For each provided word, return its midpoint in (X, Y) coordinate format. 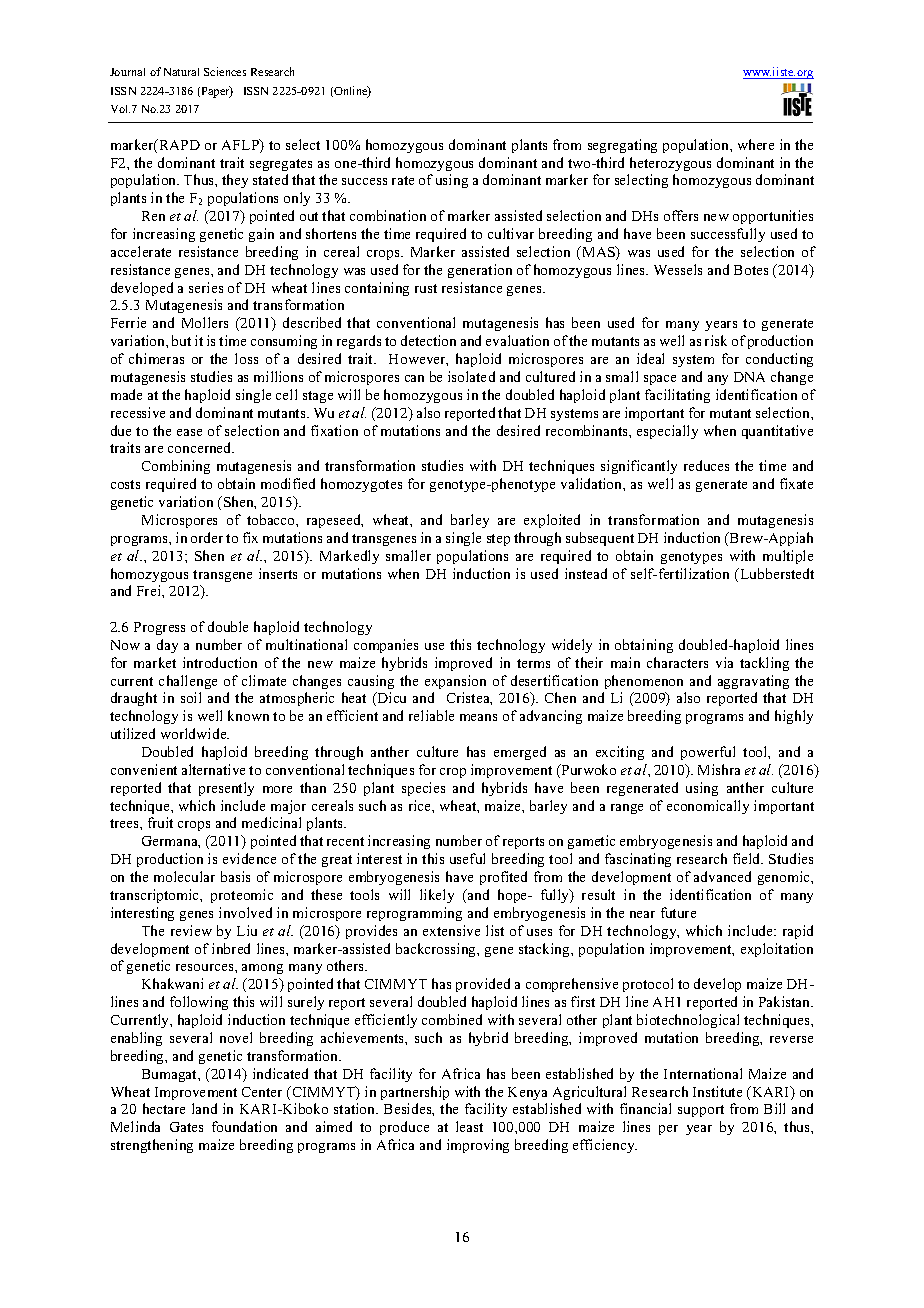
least (469, 1126)
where (756, 144)
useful (467, 858)
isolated (471, 376)
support (701, 1111)
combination (388, 215)
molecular (184, 876)
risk (716, 340)
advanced (722, 876)
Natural (181, 72)
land (204, 1108)
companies (386, 646)
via (724, 662)
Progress (159, 628)
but (181, 340)
